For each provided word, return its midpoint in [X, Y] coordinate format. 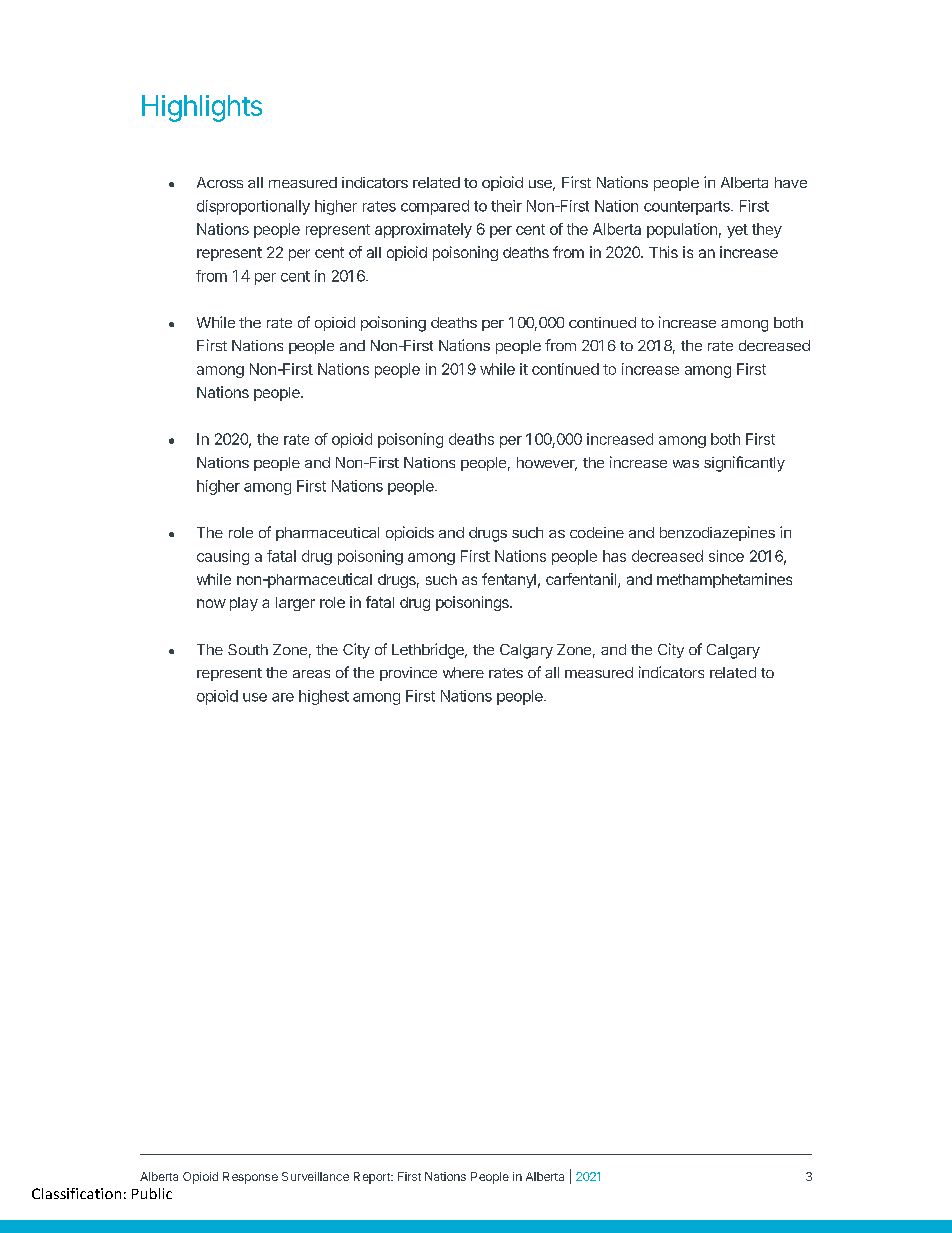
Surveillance [315, 1176]
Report [373, 1178]
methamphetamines [724, 580]
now [211, 603]
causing [223, 557]
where [463, 672]
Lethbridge [429, 651]
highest [324, 697]
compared [435, 207]
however [547, 464]
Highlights [202, 108]
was [686, 464]
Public [152, 1193]
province [408, 674]
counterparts [688, 208]
